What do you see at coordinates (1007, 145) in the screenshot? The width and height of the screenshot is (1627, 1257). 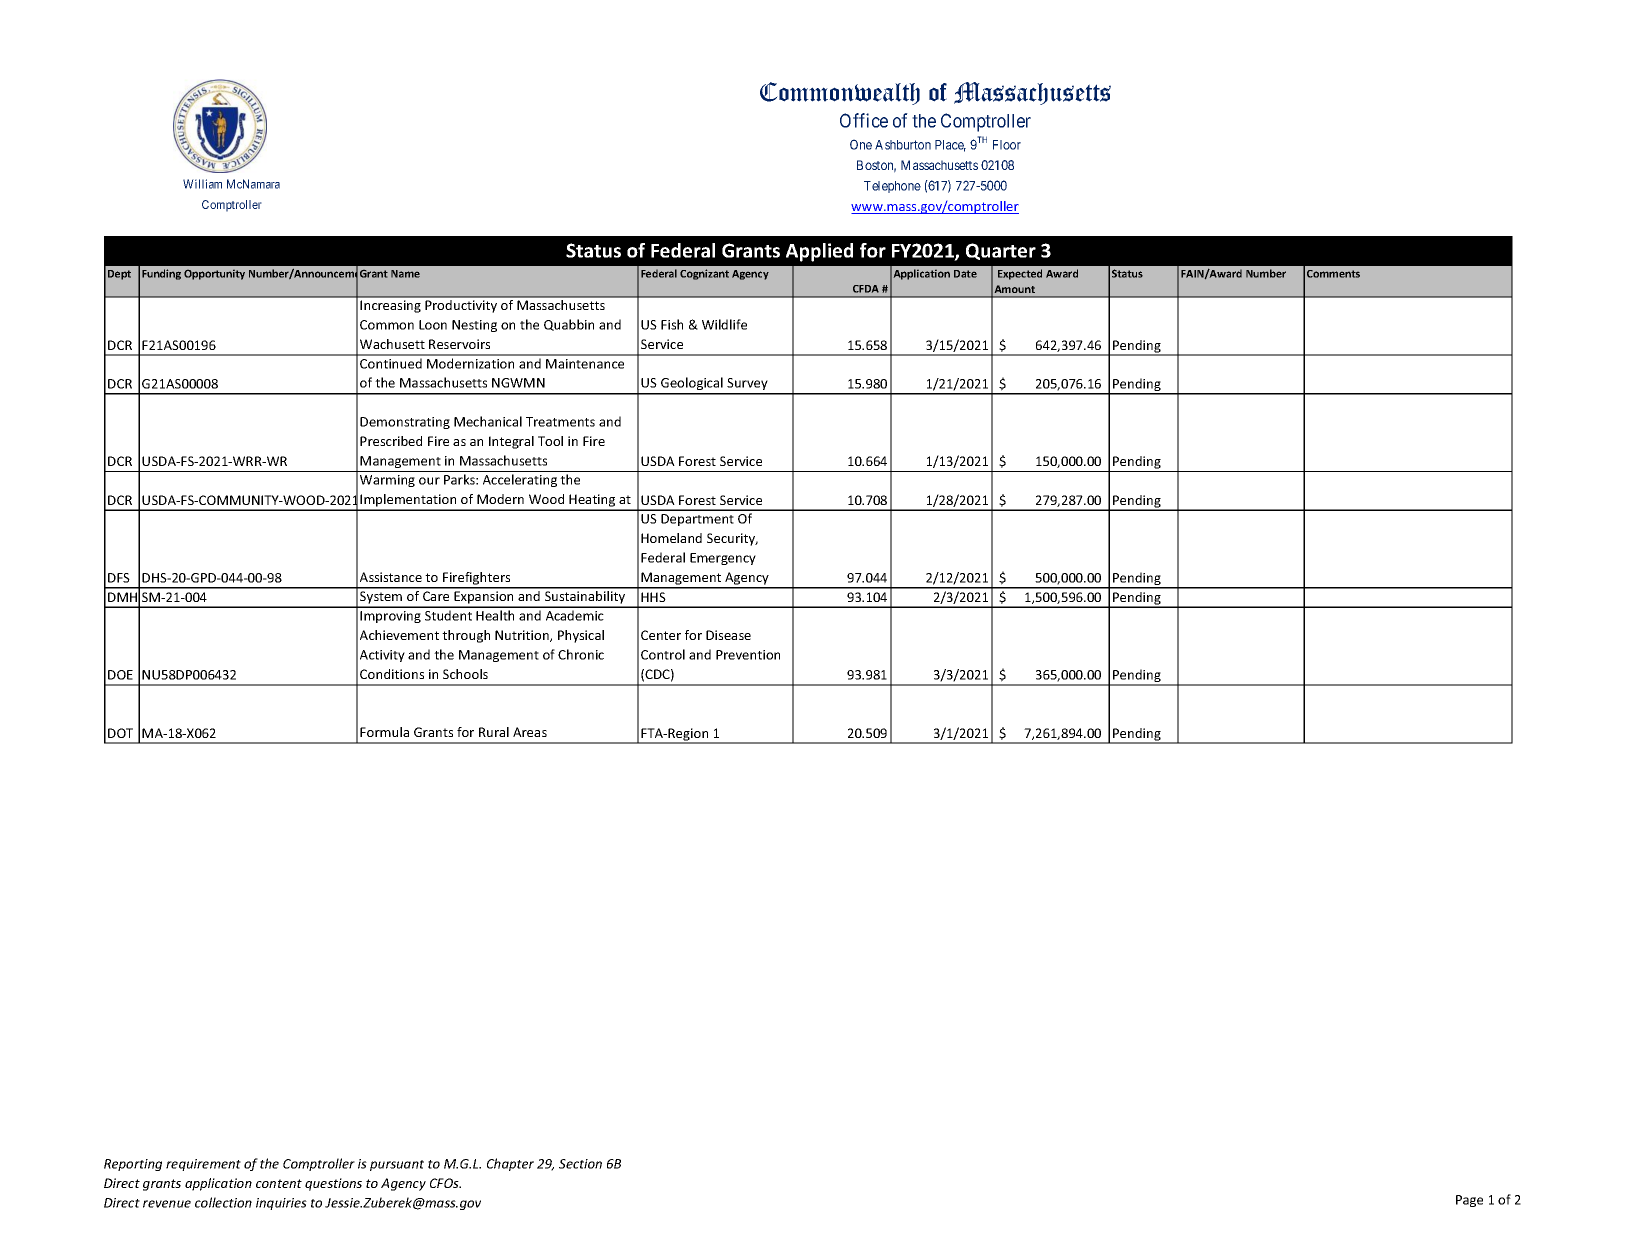 I see `Floor` at bounding box center [1007, 145].
